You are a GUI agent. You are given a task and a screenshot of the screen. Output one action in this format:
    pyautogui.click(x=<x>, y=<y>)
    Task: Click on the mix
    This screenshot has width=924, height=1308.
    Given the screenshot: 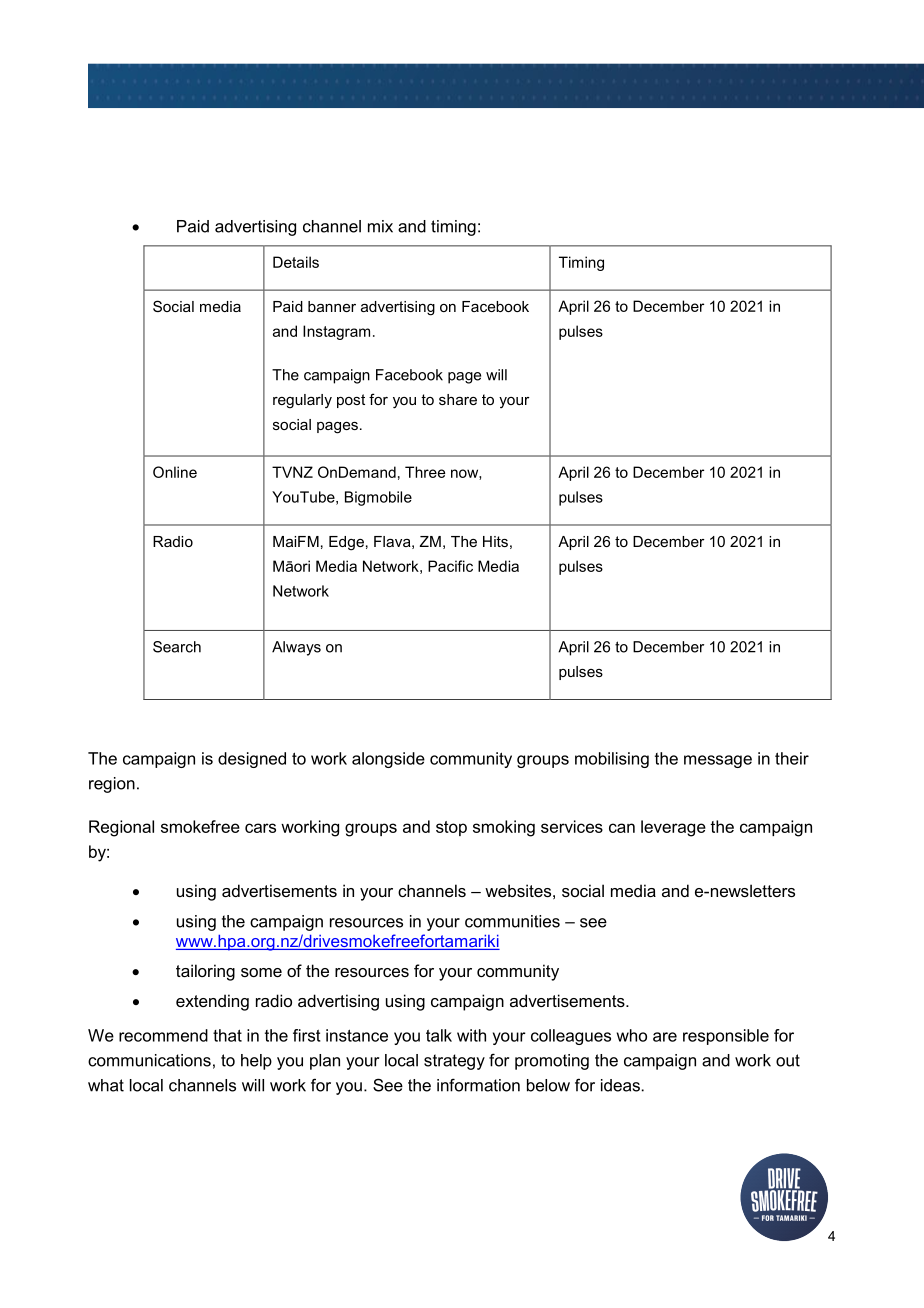 What is the action you would take?
    pyautogui.click(x=380, y=226)
